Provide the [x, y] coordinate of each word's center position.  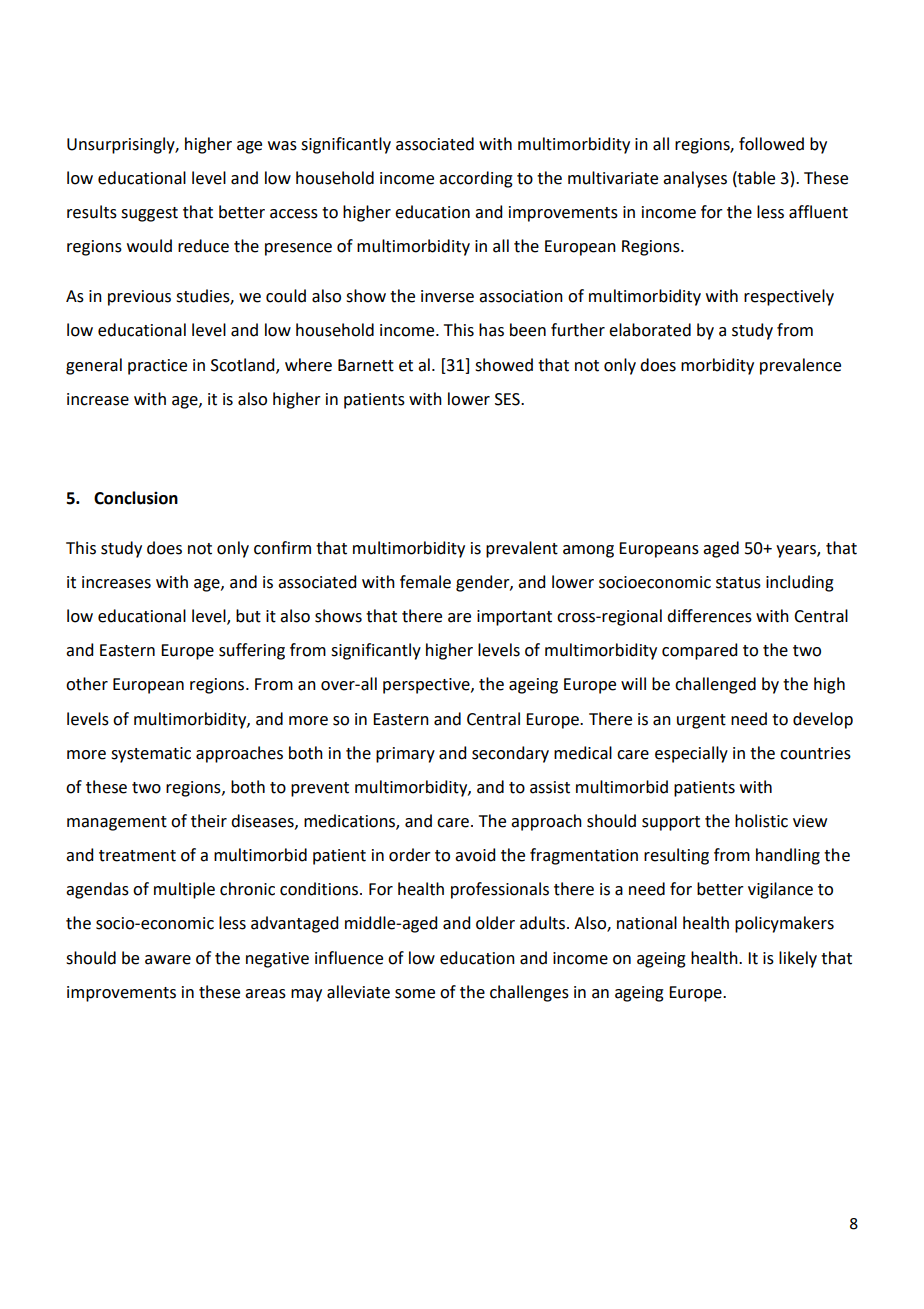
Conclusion [136, 498]
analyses [695, 179]
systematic [151, 755]
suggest [149, 214]
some [415, 994]
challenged [715, 685]
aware [168, 960]
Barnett [366, 365]
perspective [427, 686]
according [476, 179]
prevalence [800, 366]
